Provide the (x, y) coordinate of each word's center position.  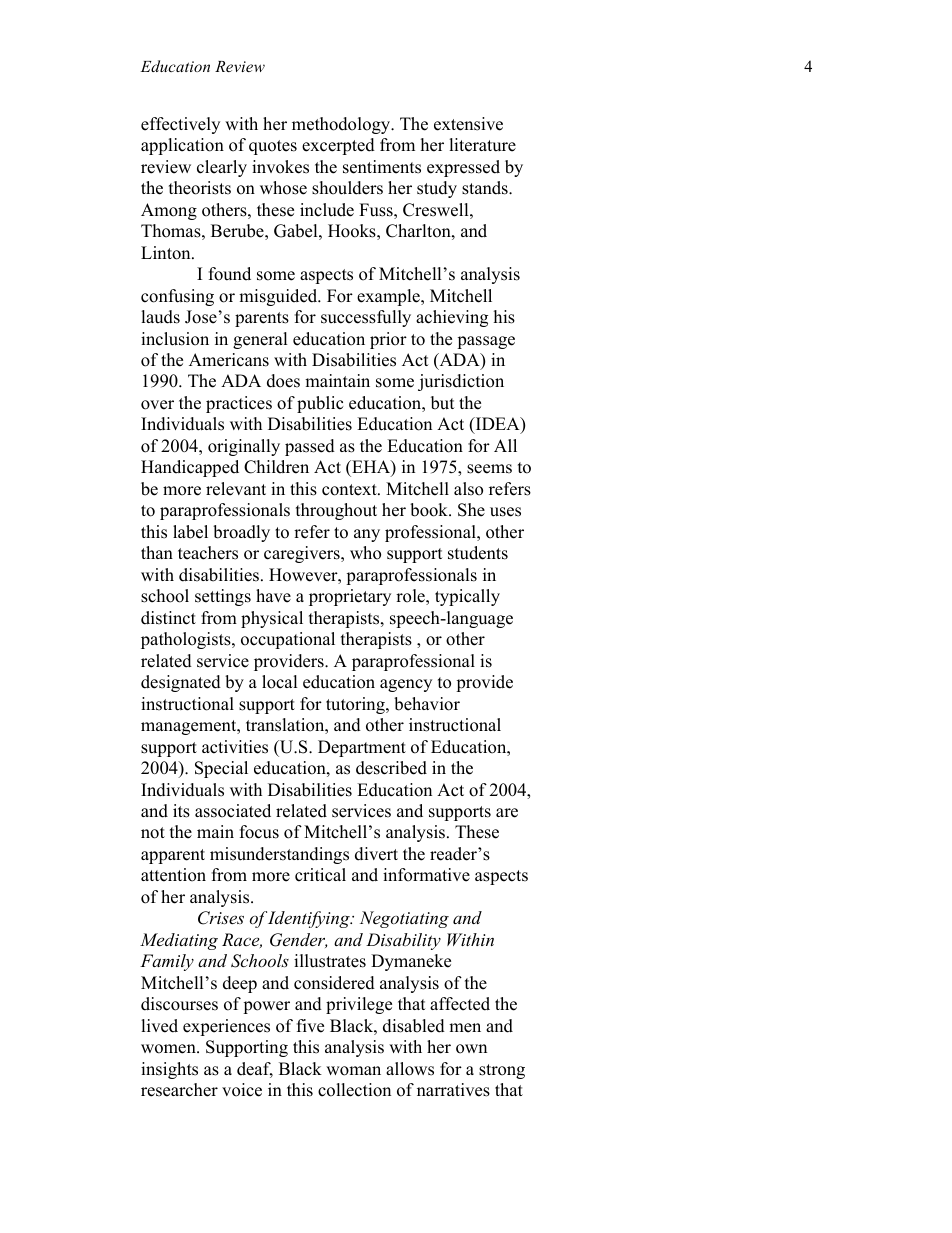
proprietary (350, 597)
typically (467, 597)
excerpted (338, 146)
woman (353, 1071)
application (182, 146)
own (471, 1049)
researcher (179, 1090)
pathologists (187, 640)
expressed (463, 168)
